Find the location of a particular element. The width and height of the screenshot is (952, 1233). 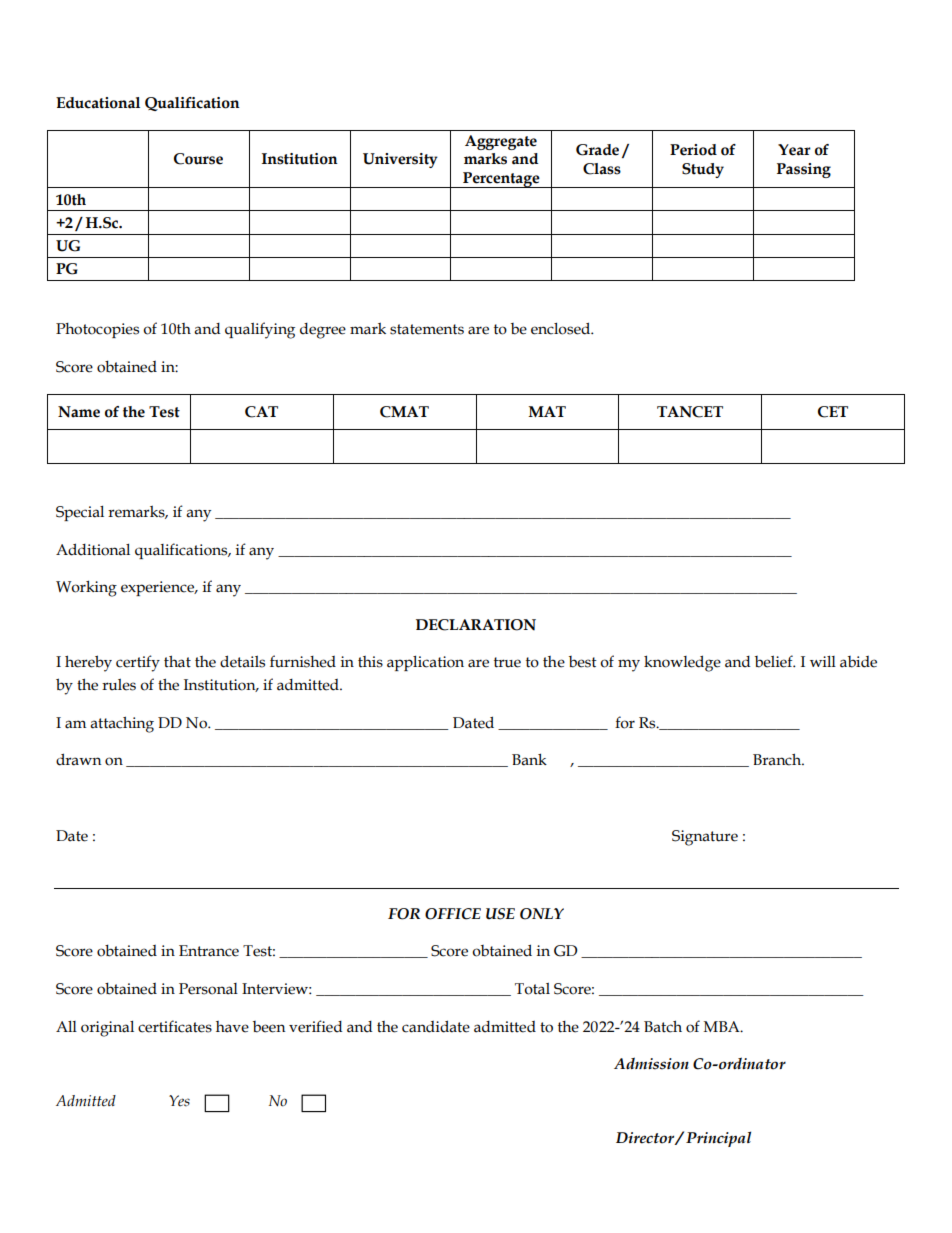

Yes is located at coordinates (179, 1101).
